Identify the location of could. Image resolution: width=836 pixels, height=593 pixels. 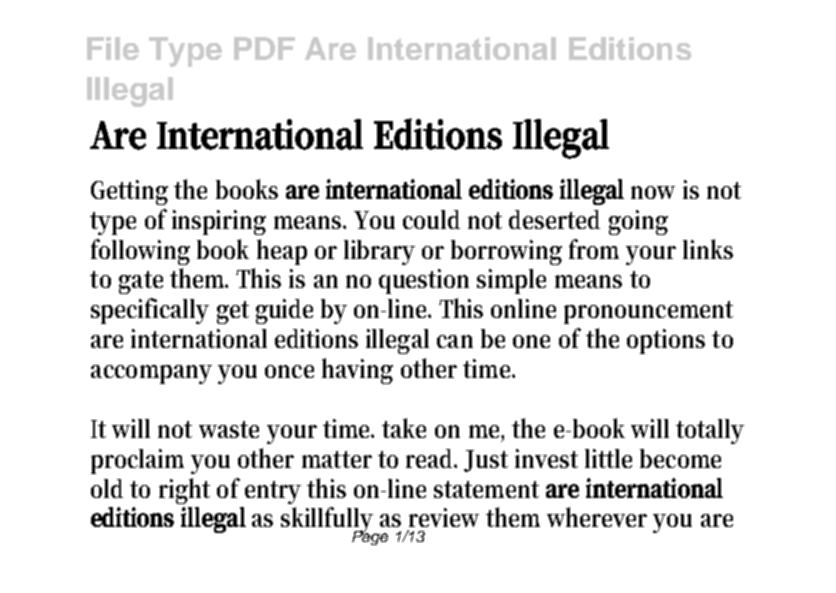
(431, 219).
